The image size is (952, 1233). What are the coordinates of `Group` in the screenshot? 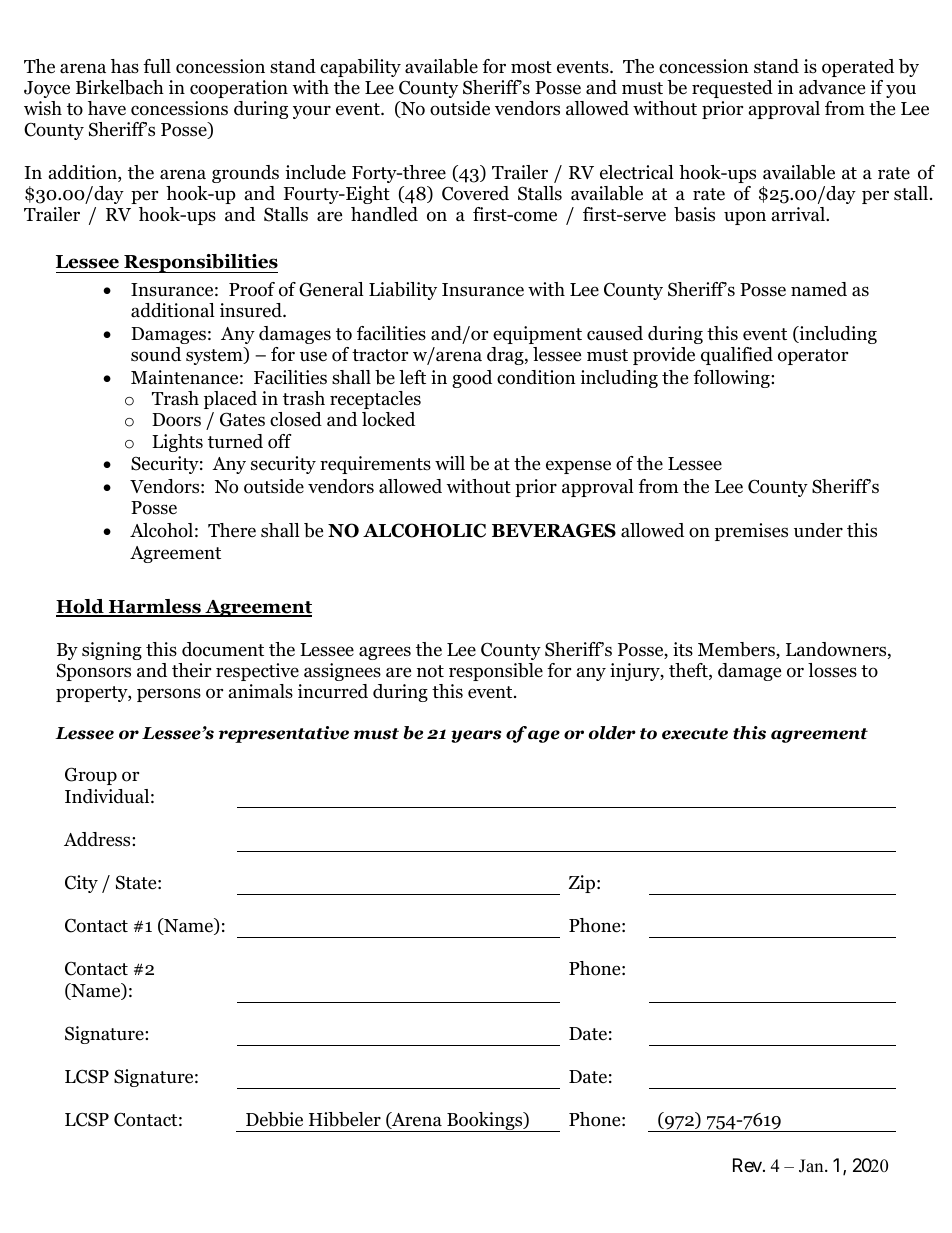 It's located at (91, 776).
